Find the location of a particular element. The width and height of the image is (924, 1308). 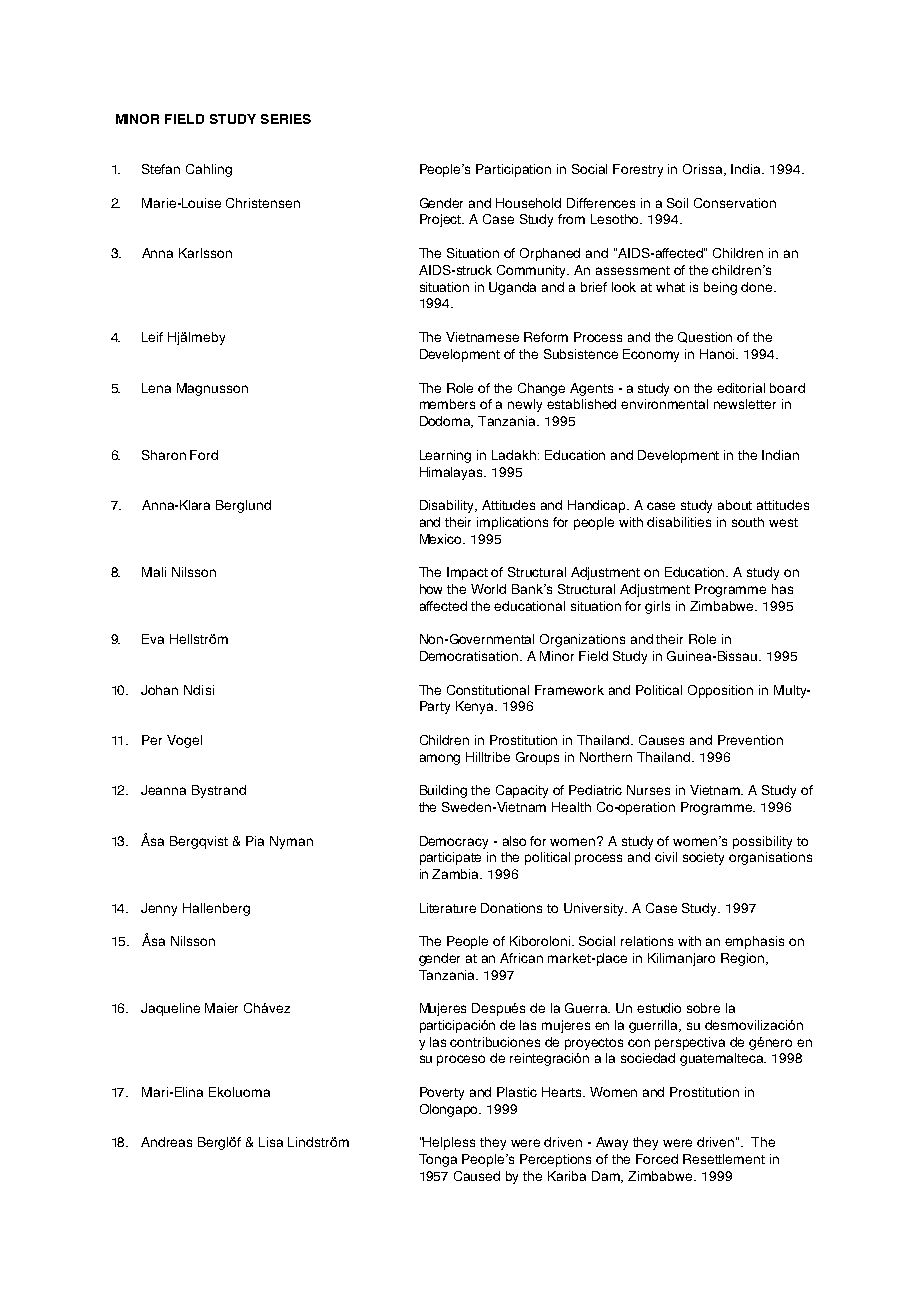

society is located at coordinates (703, 858).
